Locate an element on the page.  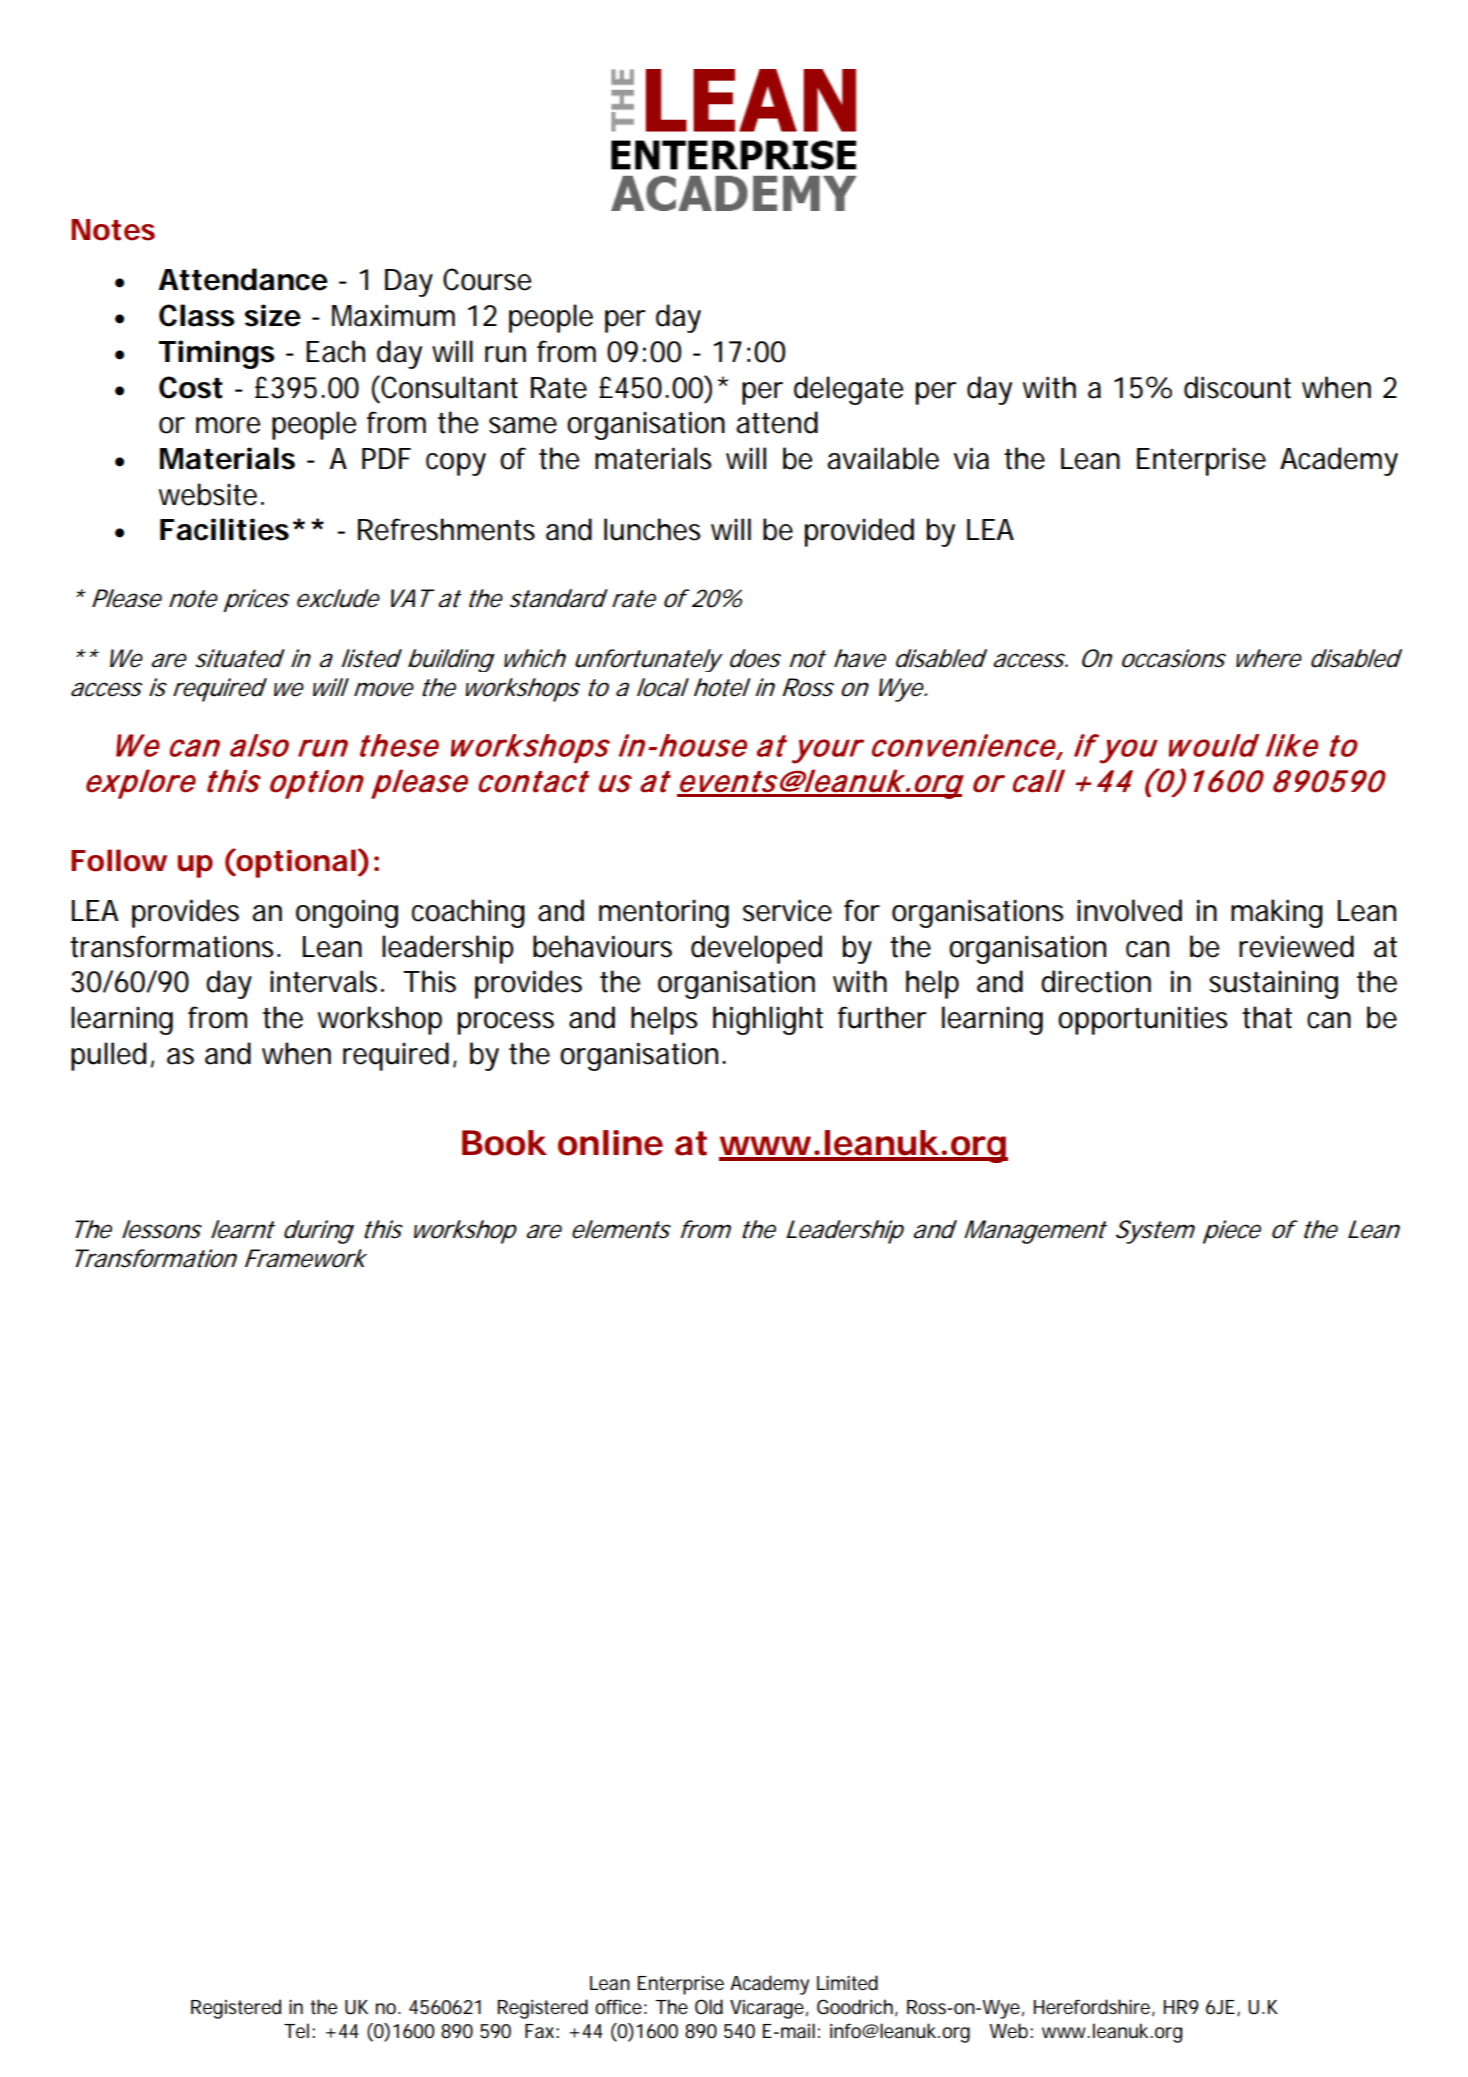
that is located at coordinates (1267, 1017).
